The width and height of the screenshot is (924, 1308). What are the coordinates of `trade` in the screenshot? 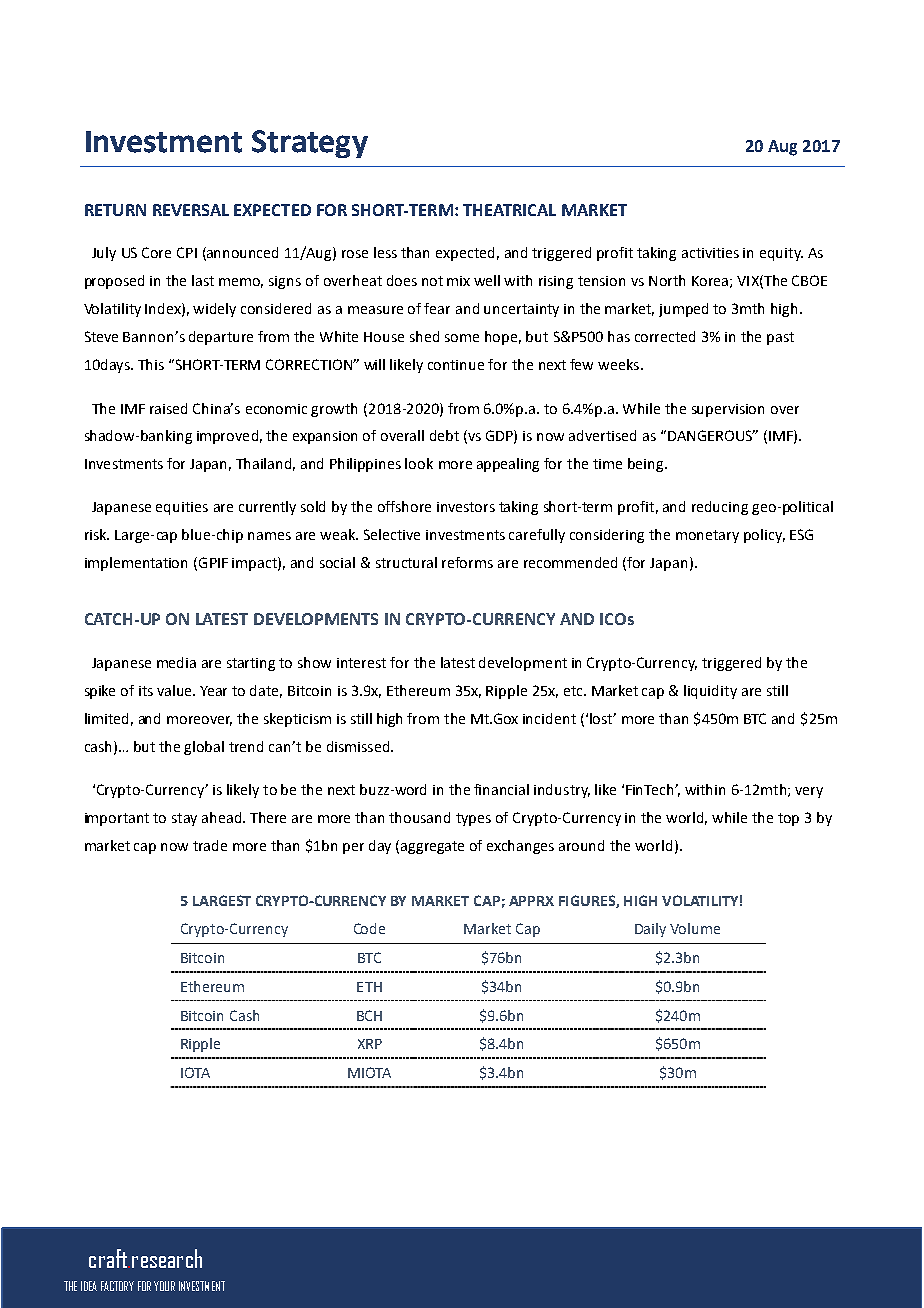 It's located at (210, 845).
